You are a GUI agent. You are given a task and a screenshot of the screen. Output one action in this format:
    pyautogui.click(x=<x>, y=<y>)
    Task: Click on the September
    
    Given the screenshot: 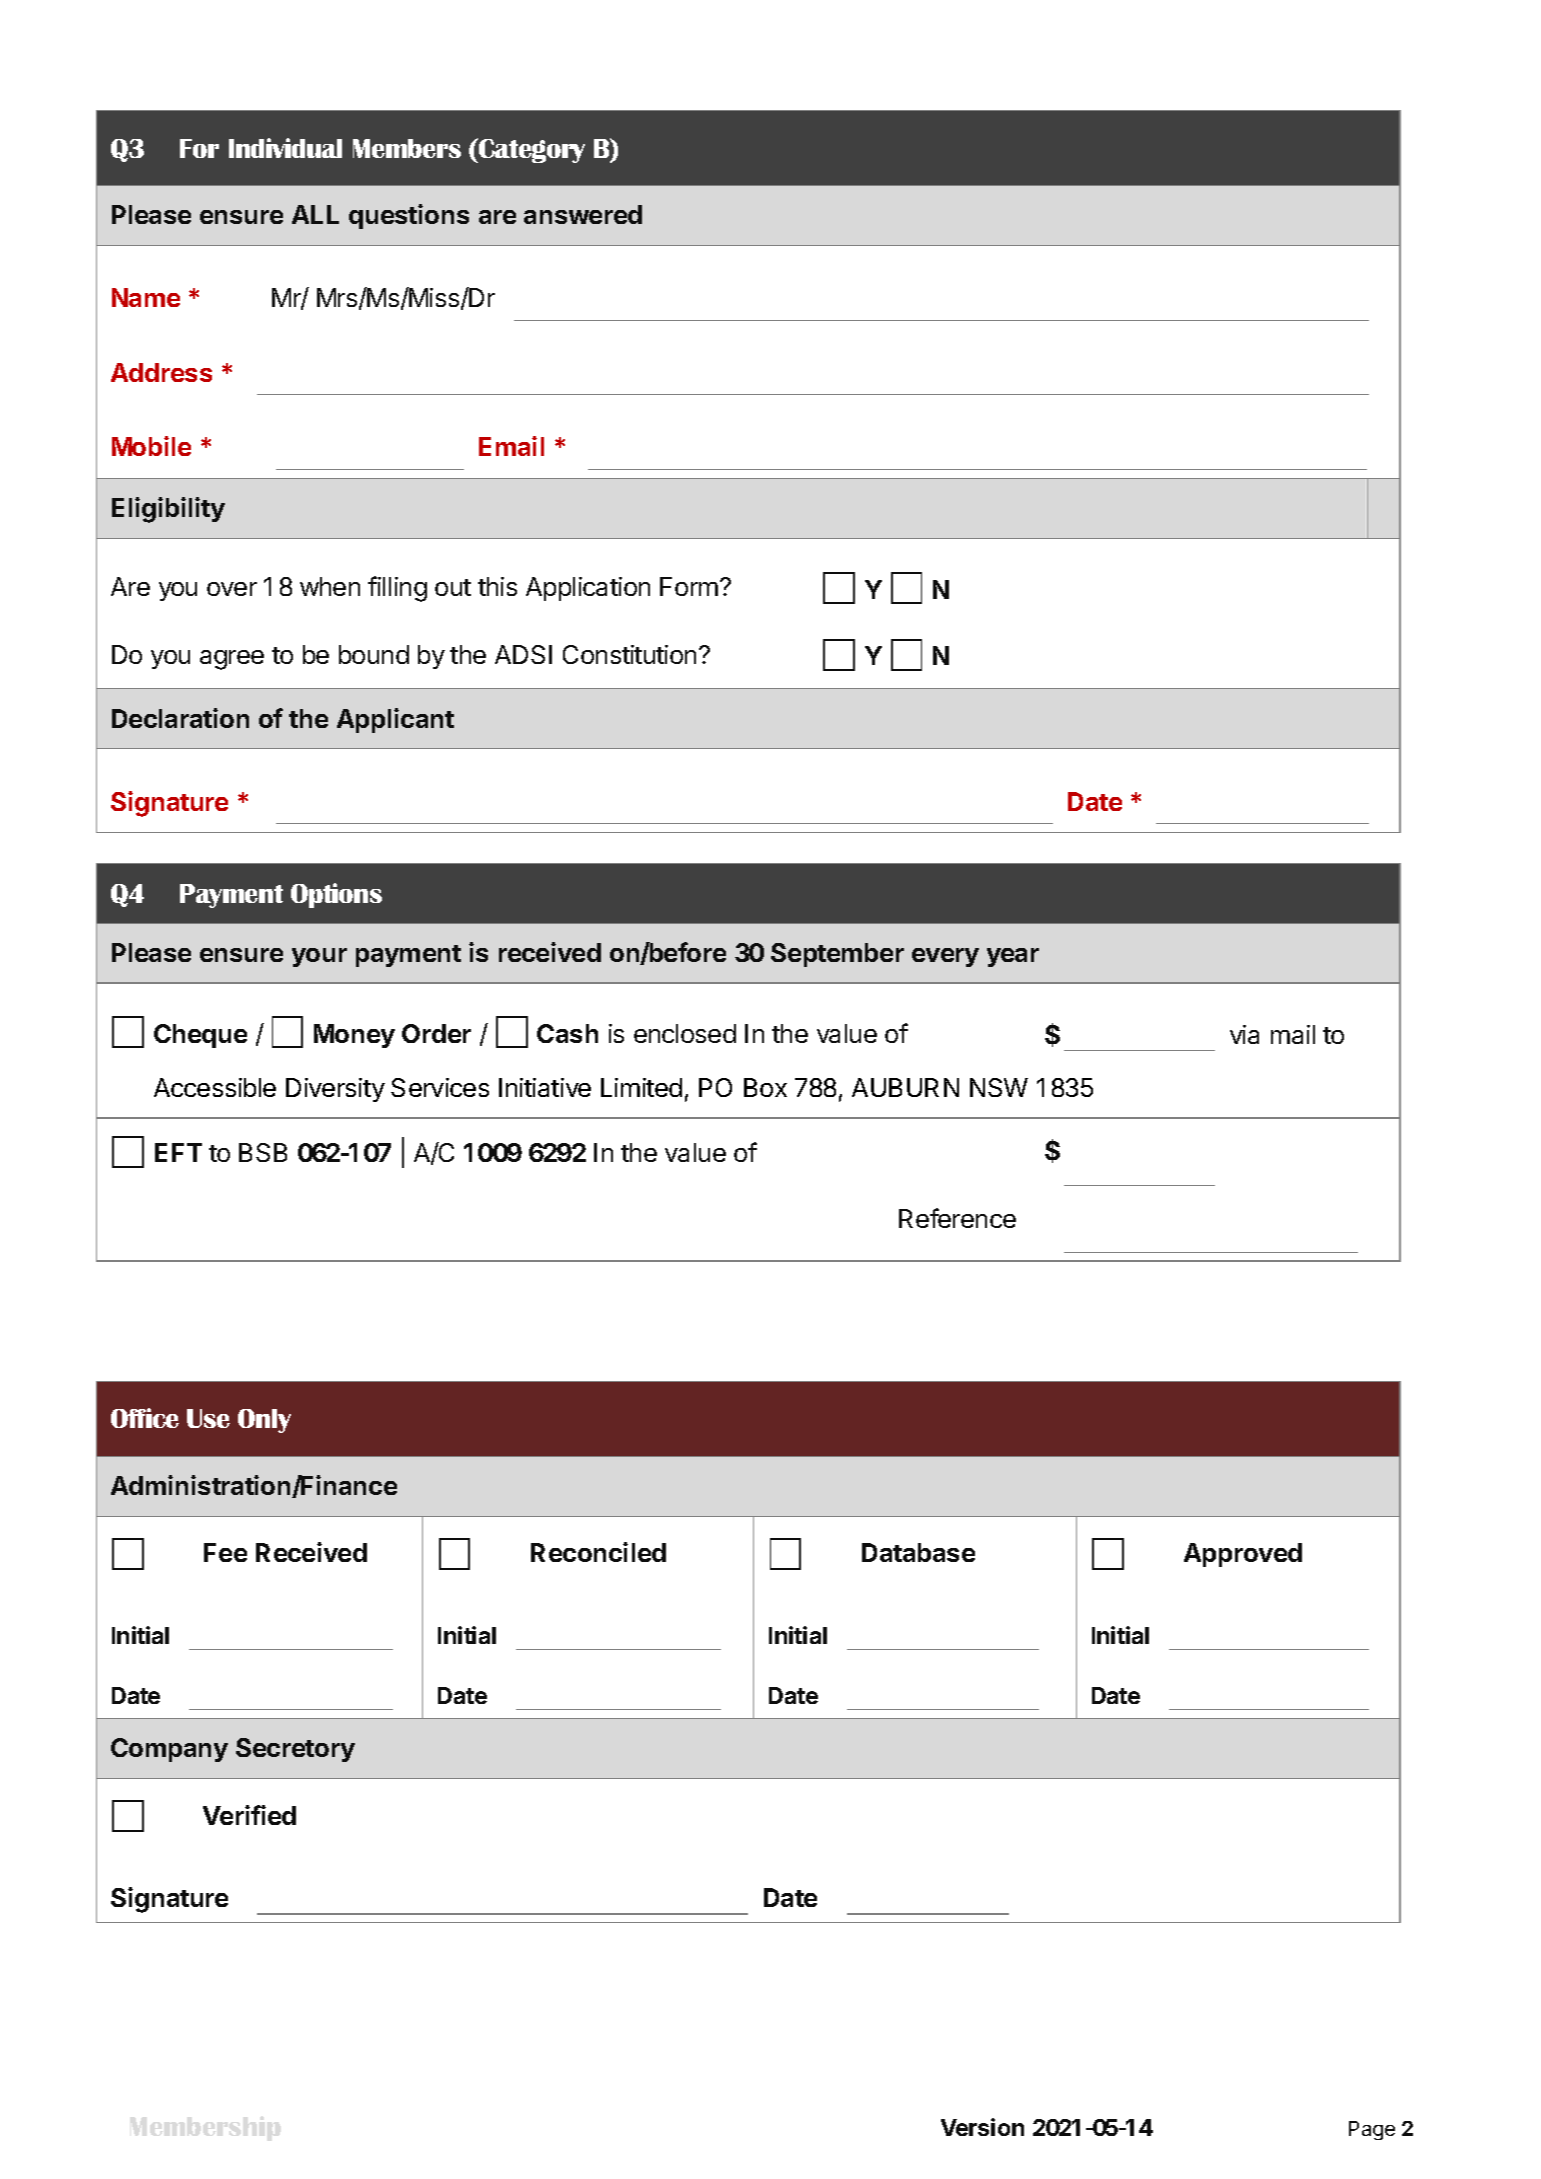 What is the action you would take?
    pyautogui.click(x=837, y=955)
